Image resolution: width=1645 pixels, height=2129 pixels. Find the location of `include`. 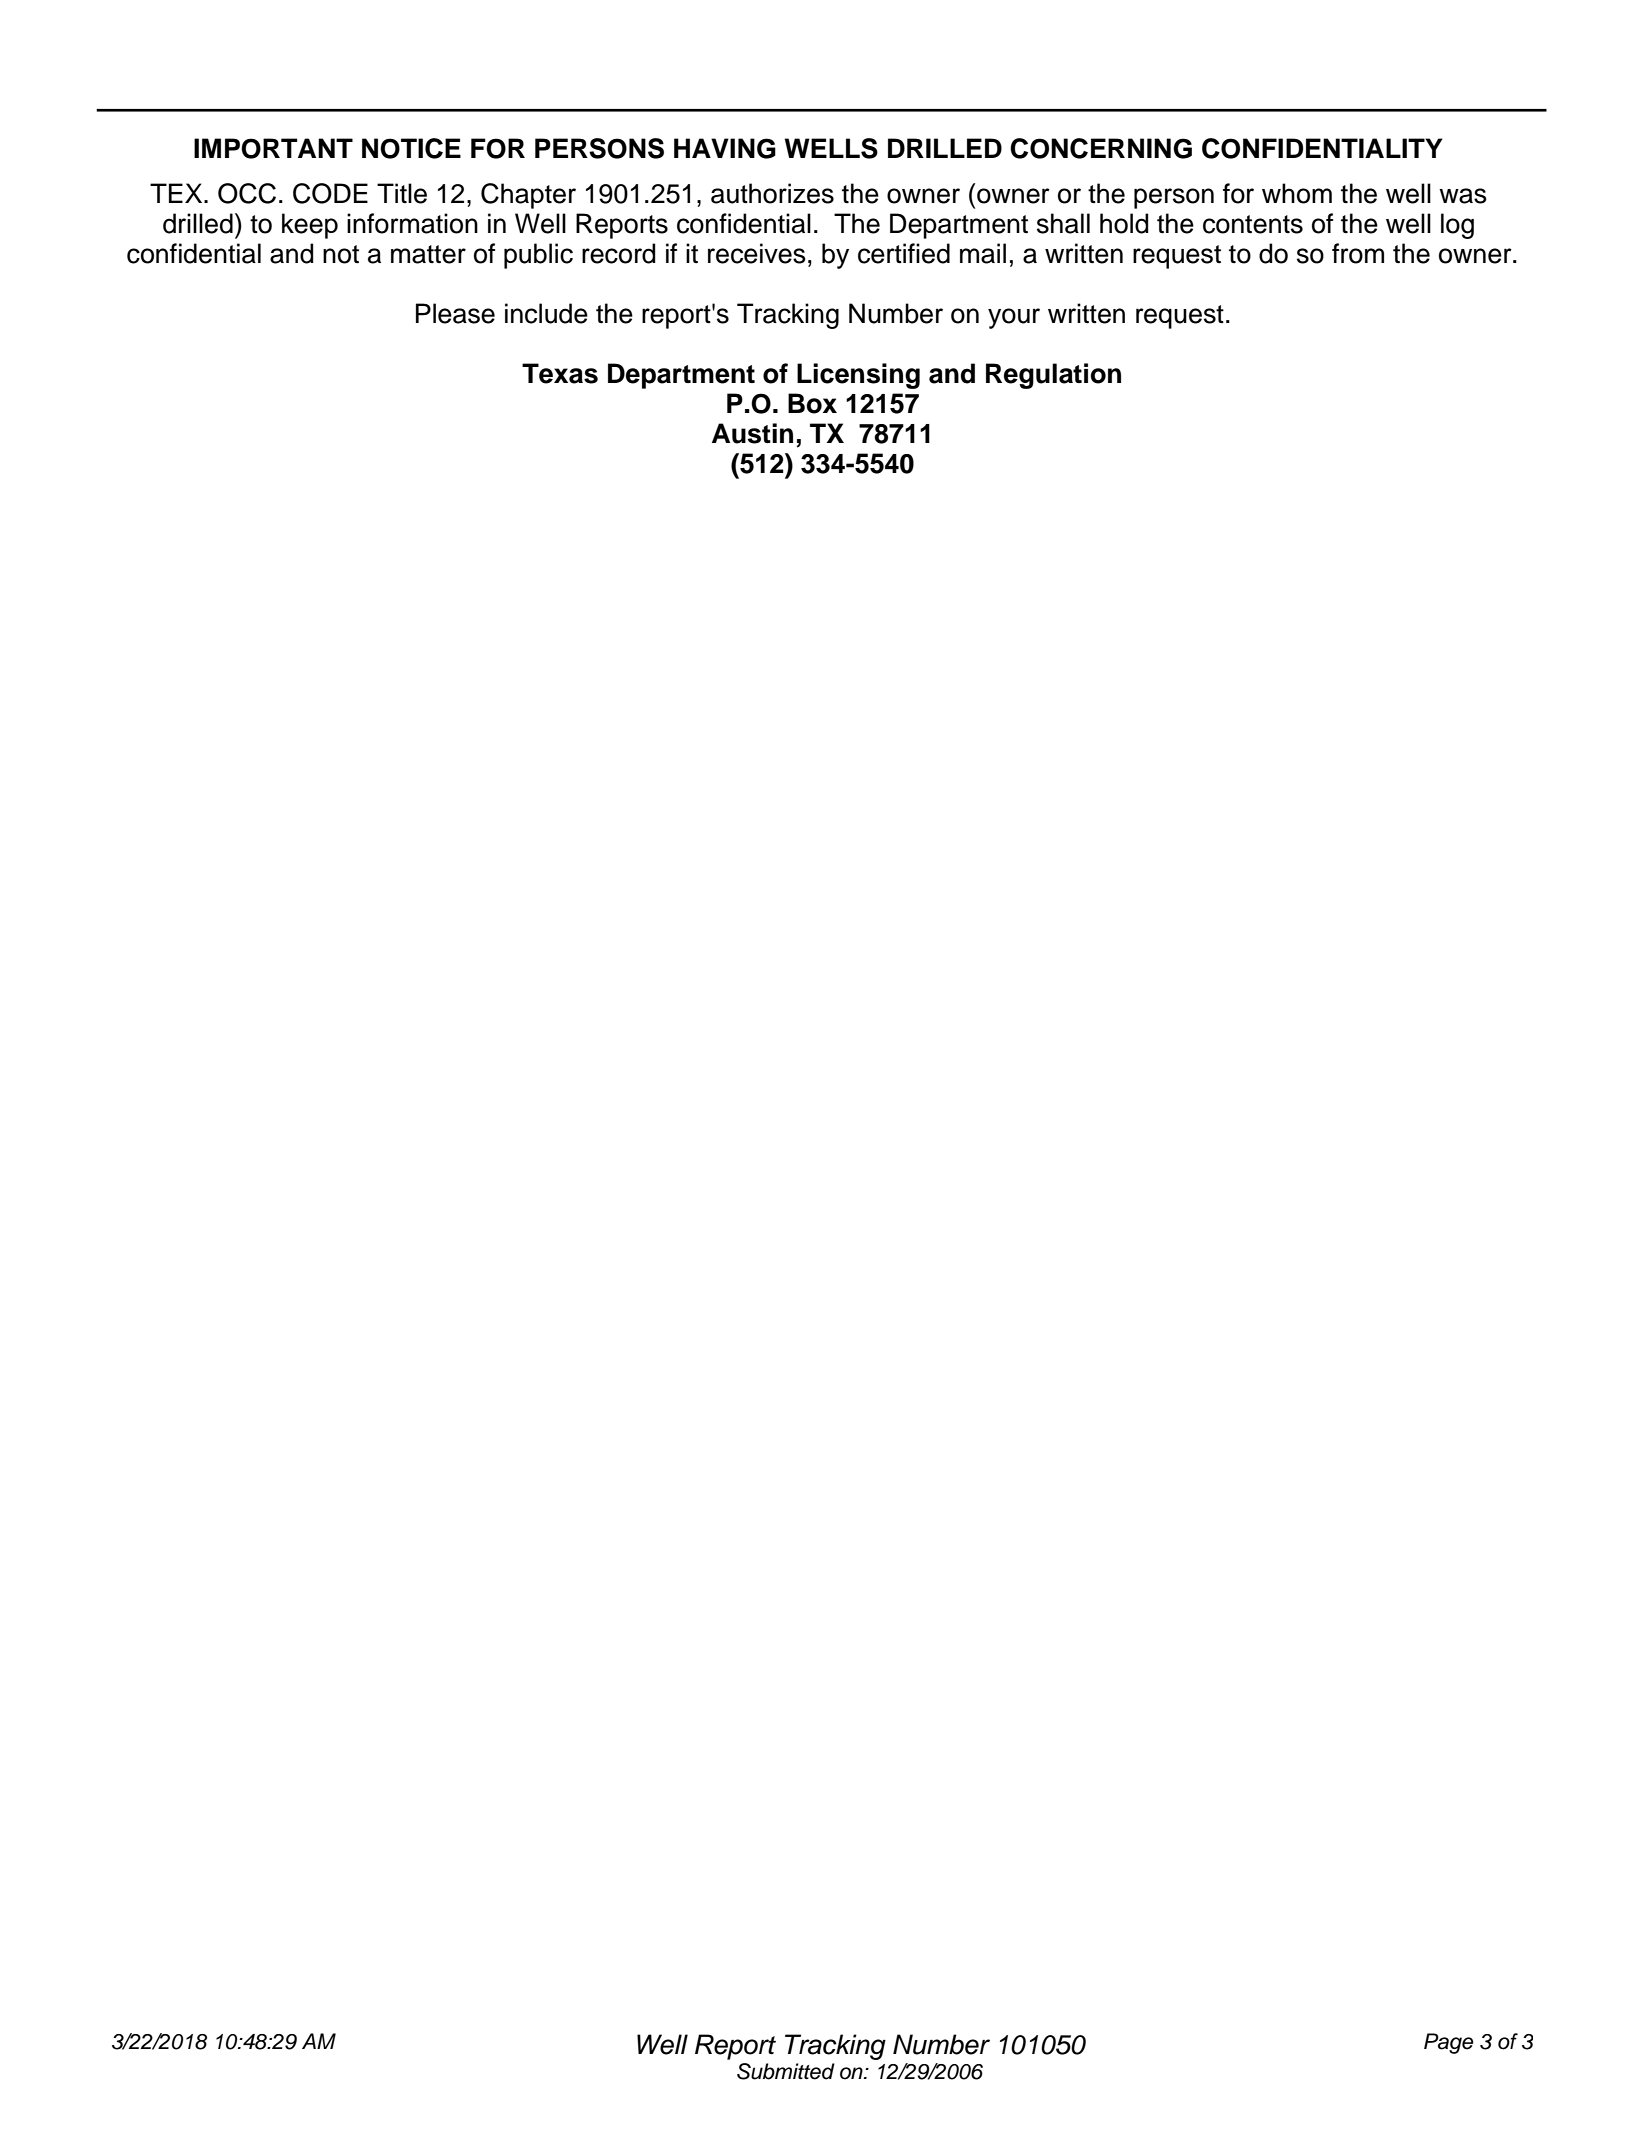

include is located at coordinates (546, 313).
